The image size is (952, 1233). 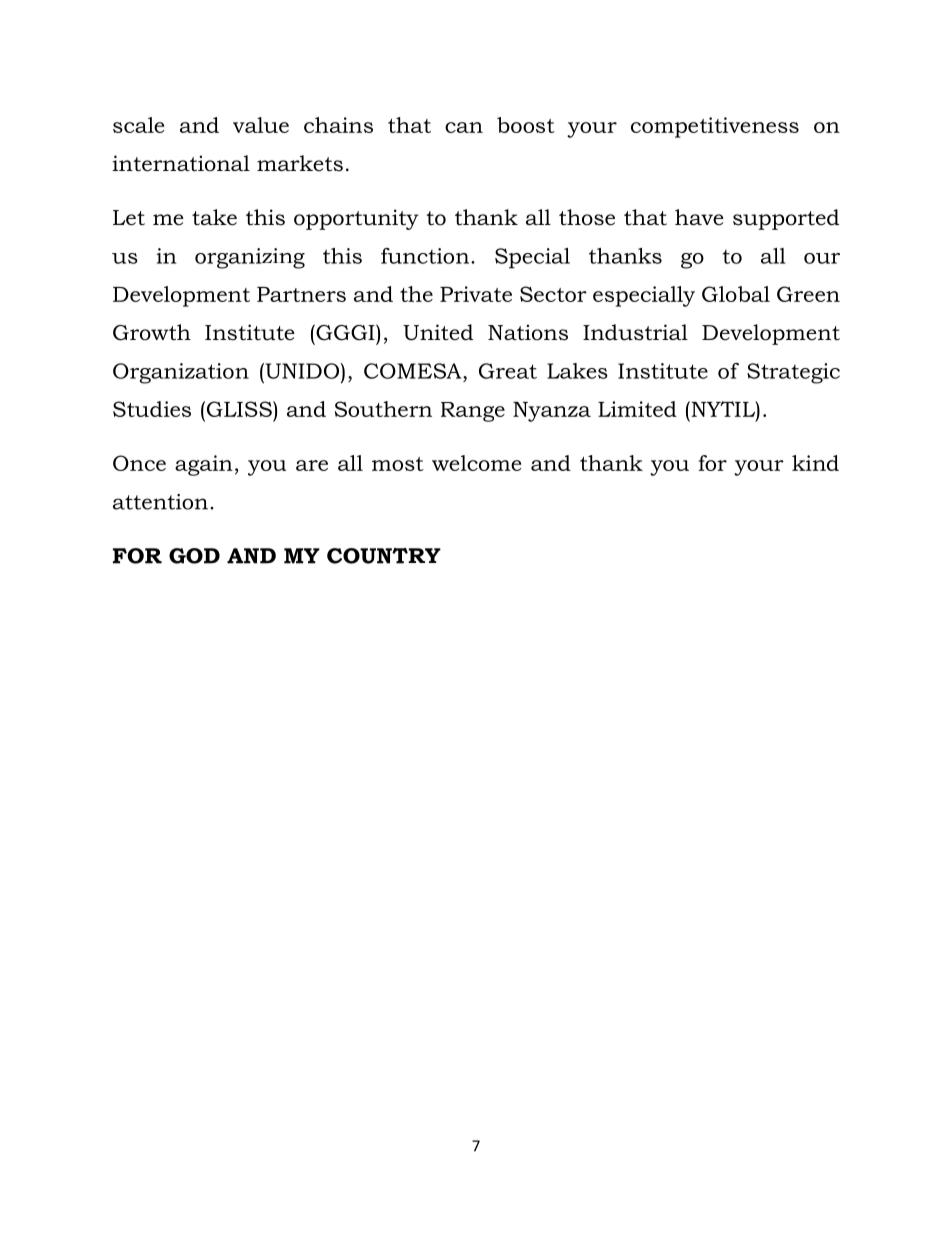 I want to click on those, so click(x=587, y=217).
